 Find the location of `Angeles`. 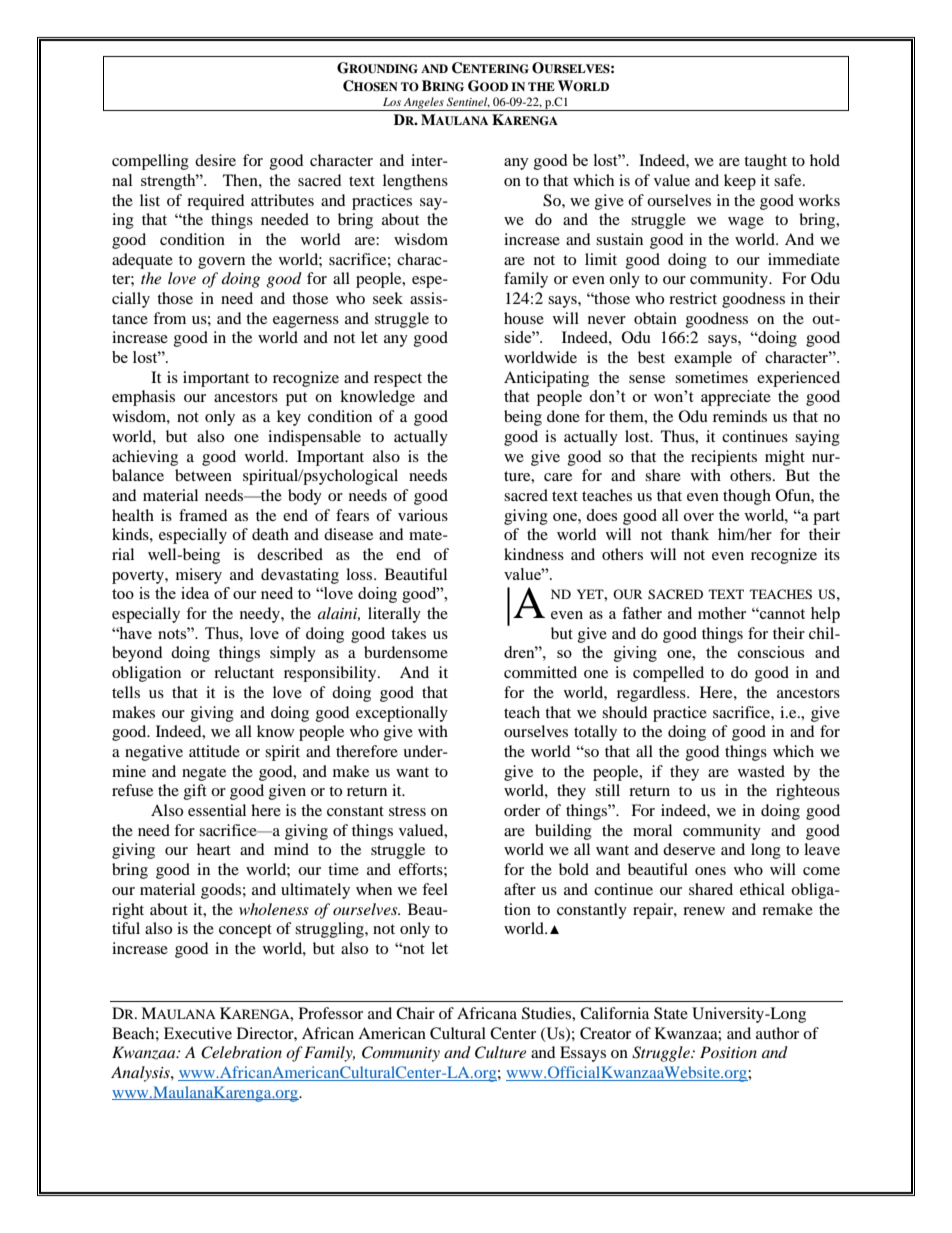

Angeles is located at coordinates (424, 104).
